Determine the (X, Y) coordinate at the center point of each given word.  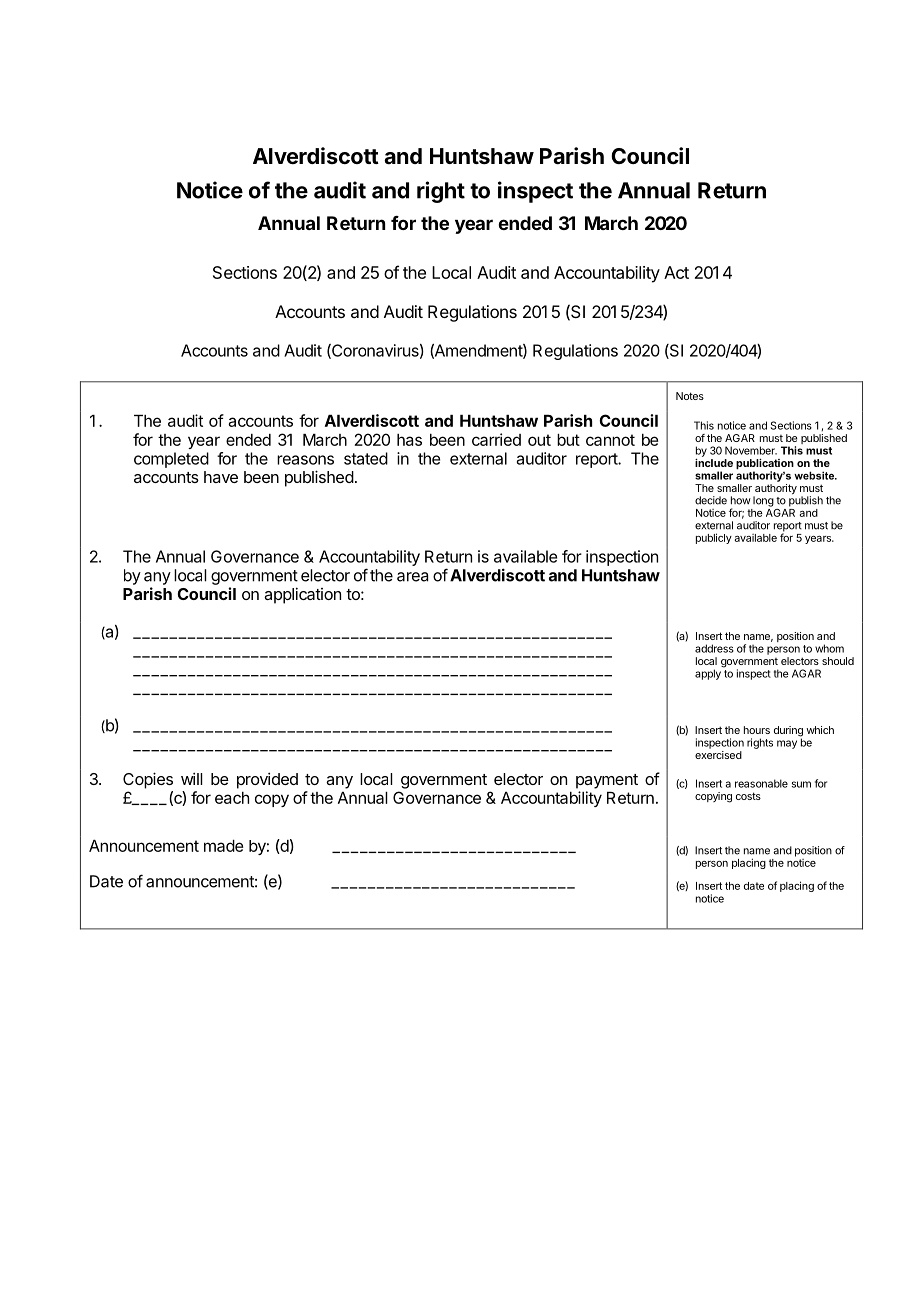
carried (496, 439)
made (223, 846)
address (714, 648)
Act (676, 272)
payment (607, 781)
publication (765, 465)
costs (748, 796)
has (409, 440)
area (412, 577)
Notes (690, 396)
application (302, 595)
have (221, 477)
